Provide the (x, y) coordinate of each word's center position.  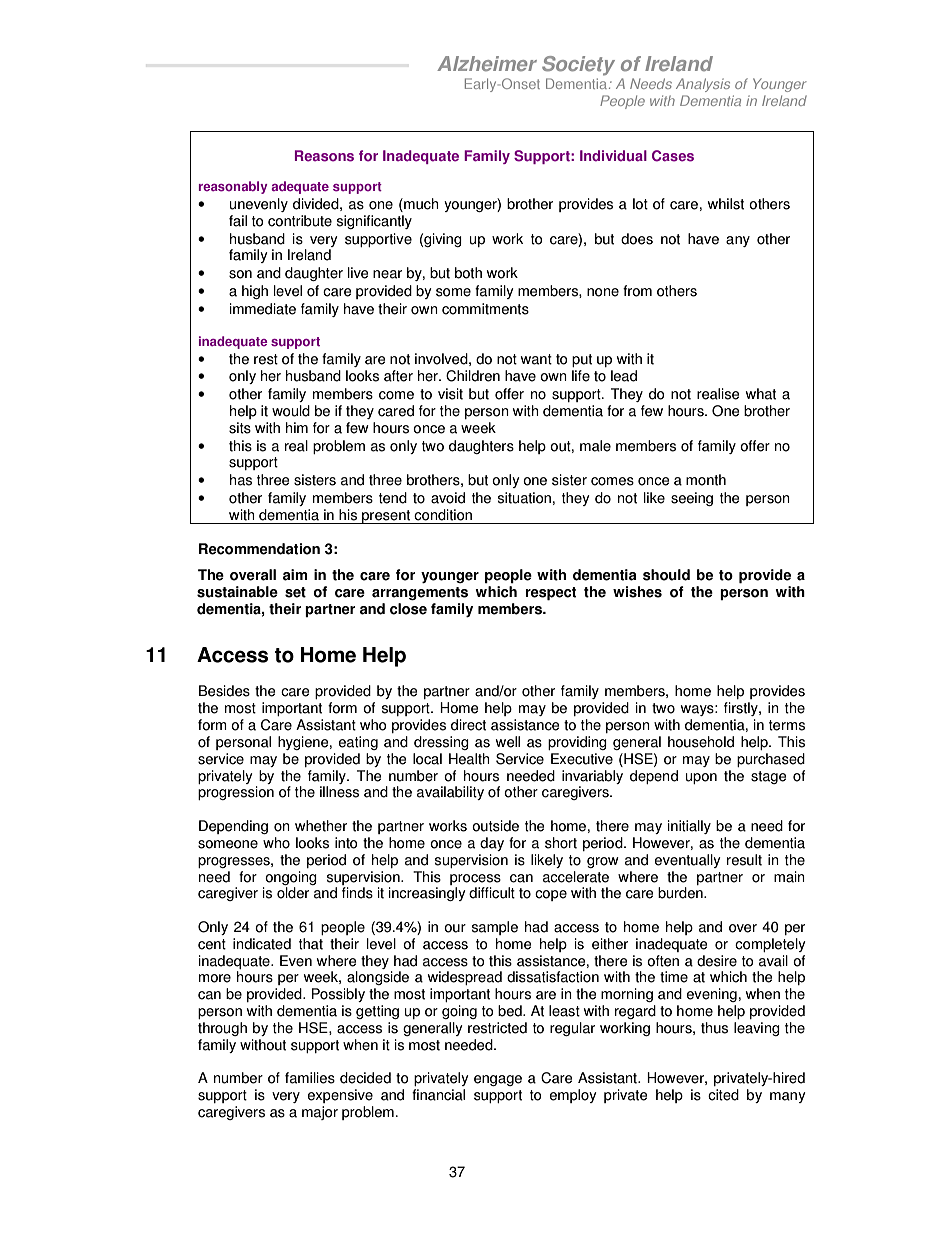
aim (295, 575)
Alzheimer (487, 63)
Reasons (324, 156)
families (310, 1078)
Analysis (703, 85)
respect (550, 594)
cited (723, 1095)
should (666, 575)
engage (498, 1080)
